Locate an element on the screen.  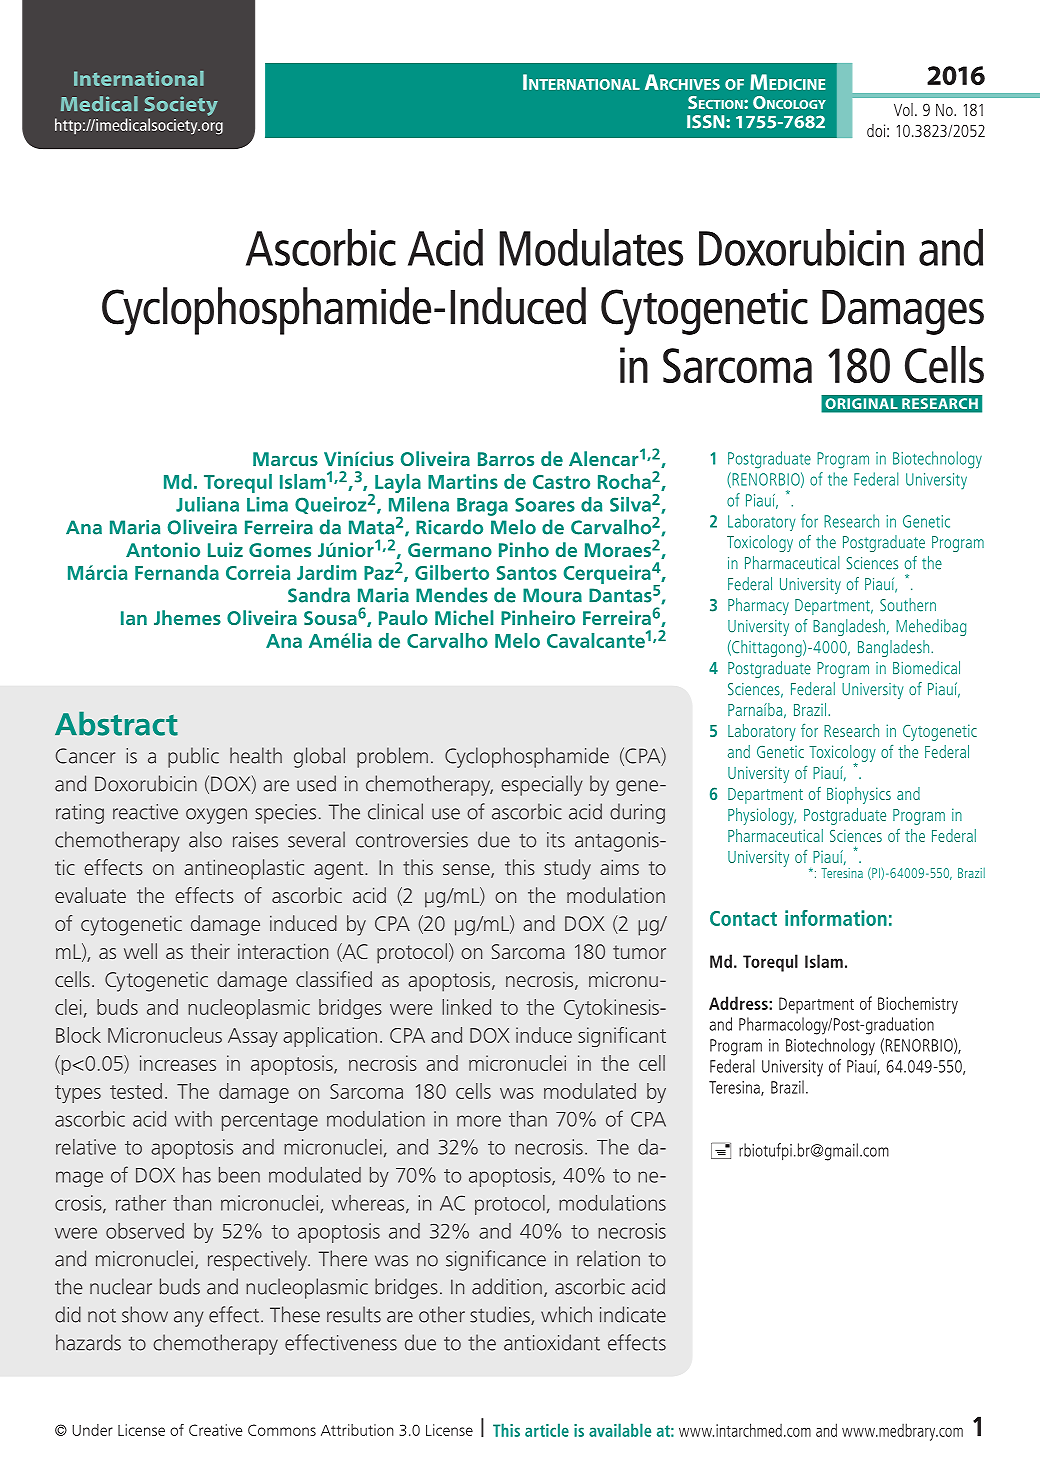
more is located at coordinates (479, 1121).
